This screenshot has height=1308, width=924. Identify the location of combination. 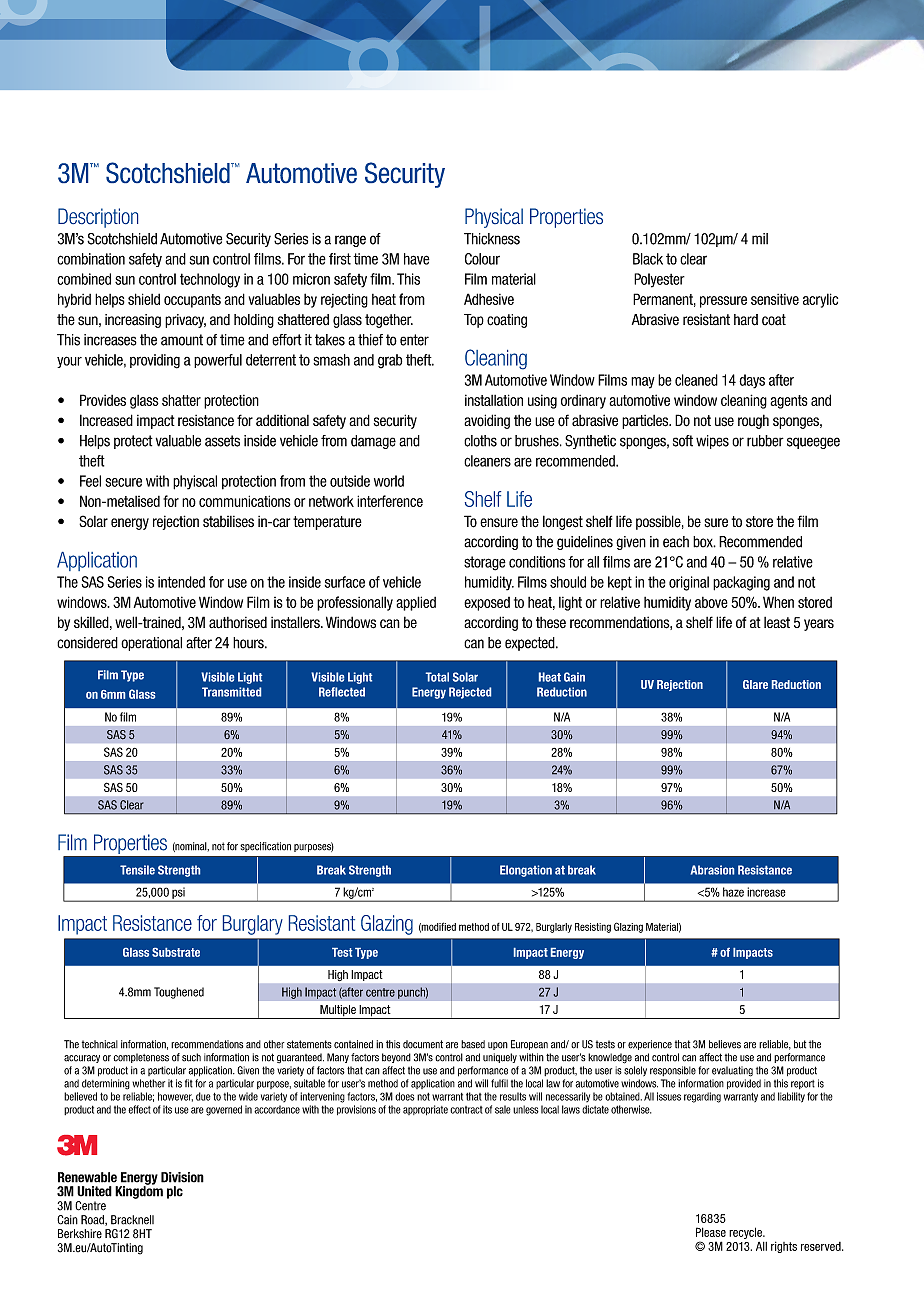
(91, 259).
